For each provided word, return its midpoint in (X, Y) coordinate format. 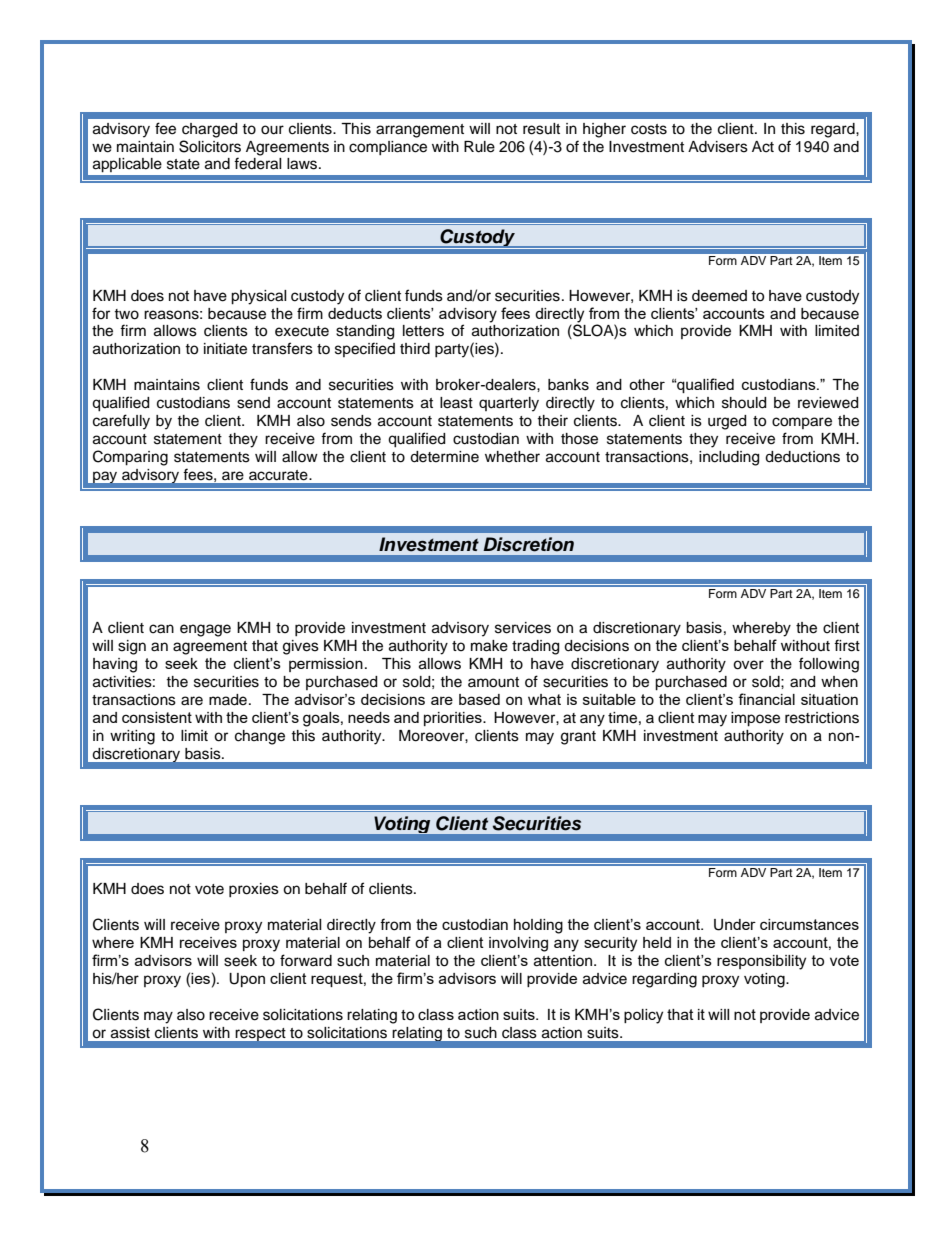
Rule (479, 147)
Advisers (718, 147)
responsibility (761, 962)
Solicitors (210, 146)
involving (518, 944)
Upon (247, 980)
